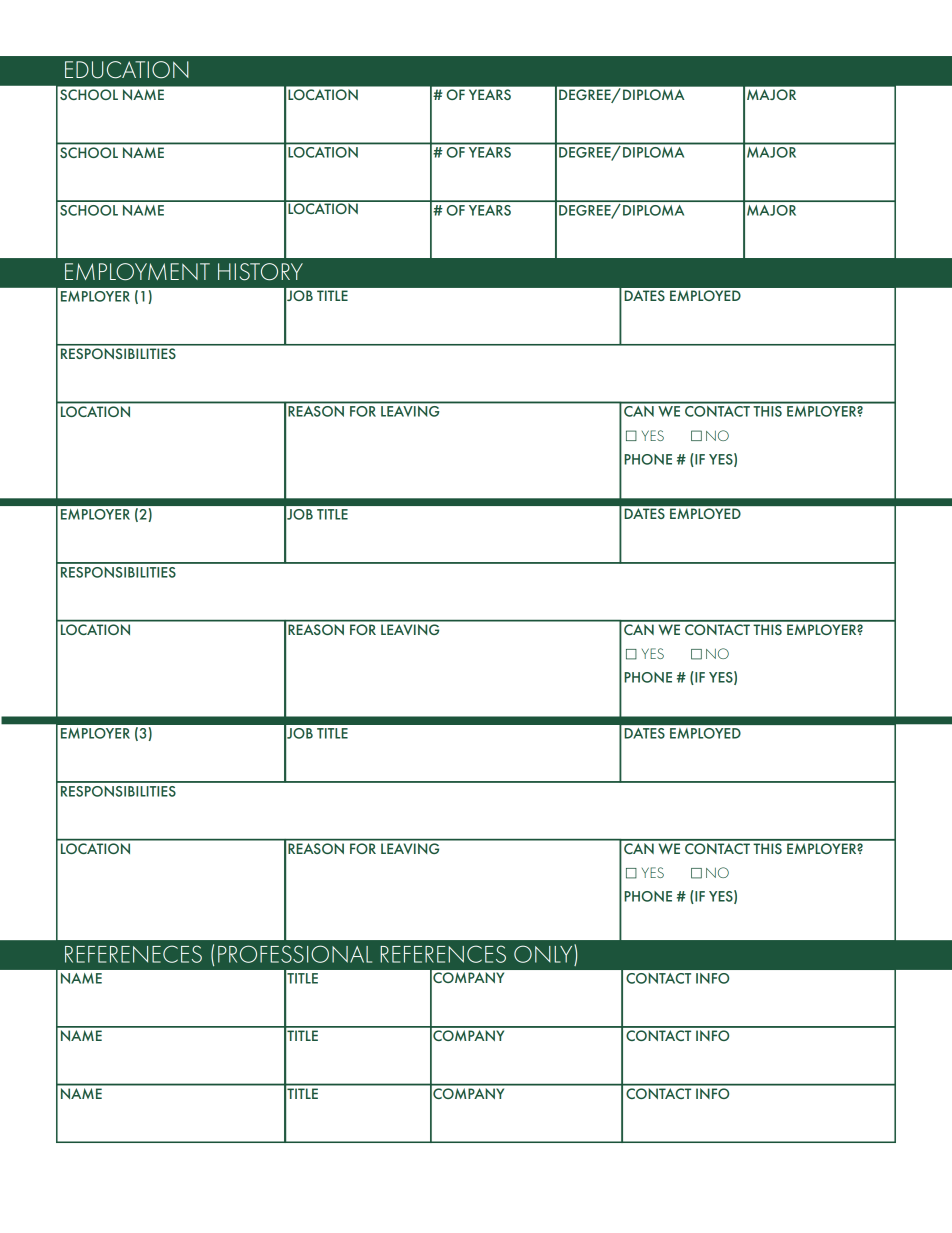  What do you see at coordinates (127, 70) in the page?
I see `EDUCATION` at bounding box center [127, 70].
